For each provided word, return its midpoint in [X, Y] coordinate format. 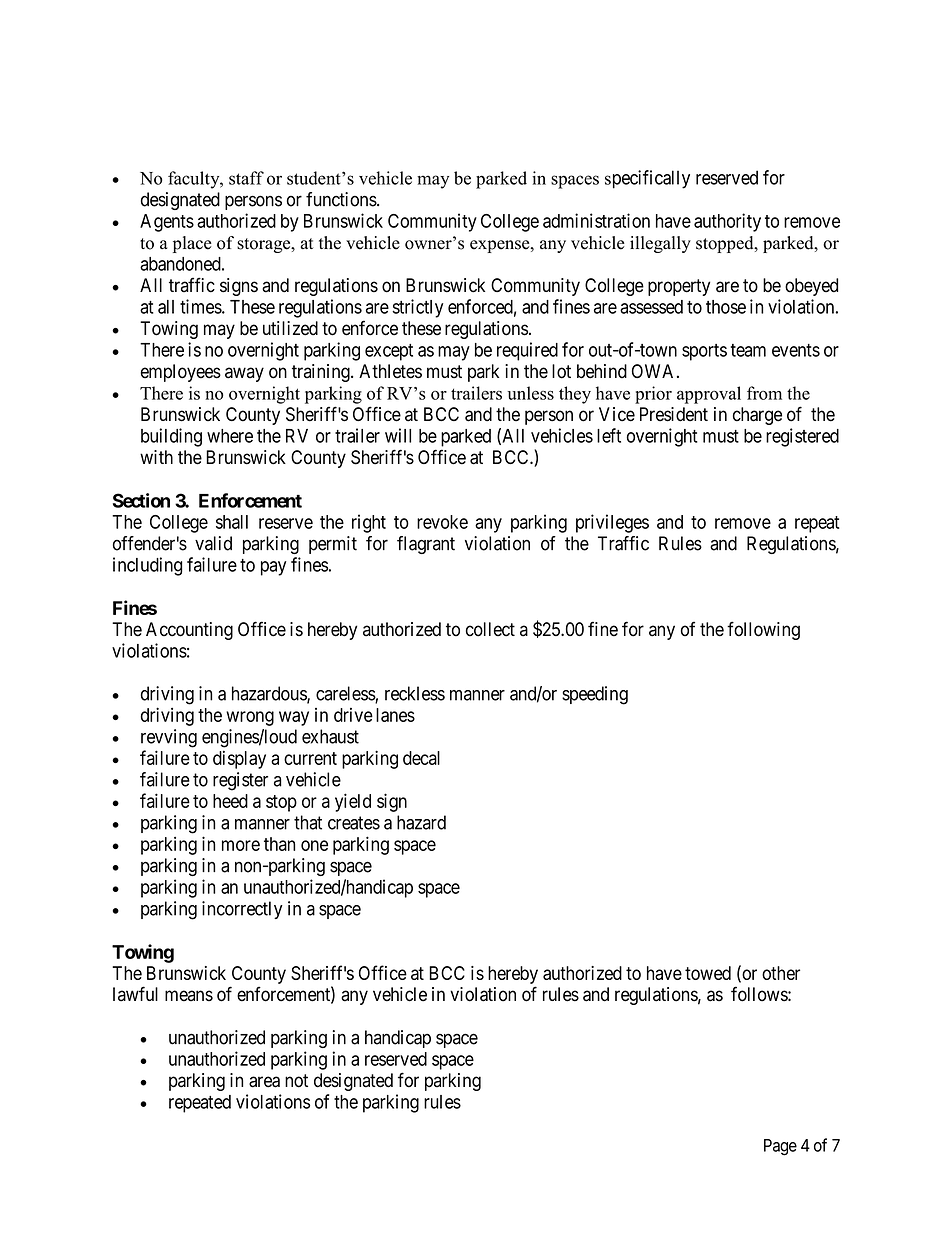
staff [246, 178]
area [264, 1082]
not [296, 1081]
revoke [442, 522]
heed [230, 801]
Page [780, 1147]
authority [727, 222]
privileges [612, 523]
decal [421, 758]
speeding [595, 695]
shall [232, 522]
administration [596, 220]
